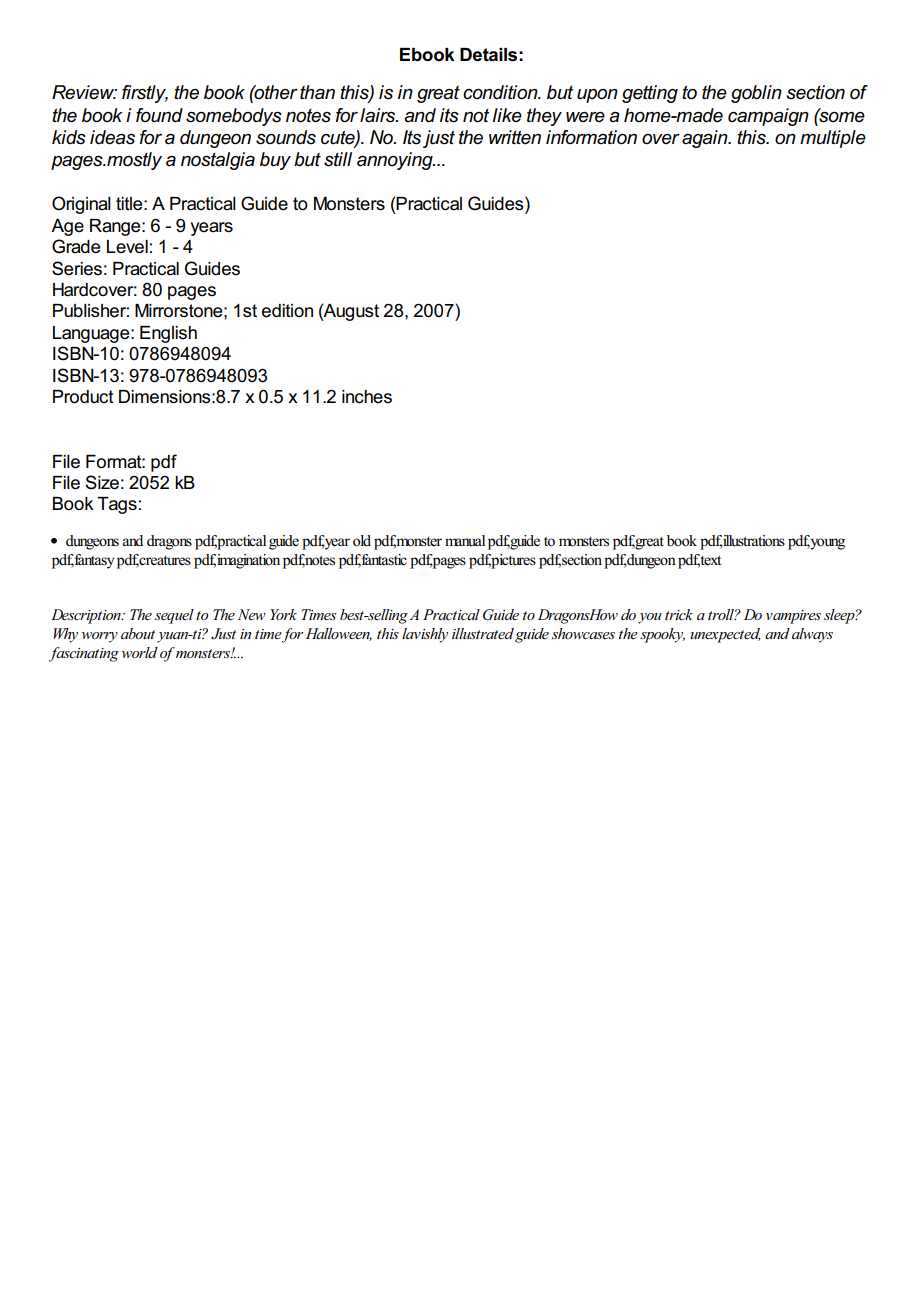 This image has height=1308, width=924. Describe the element at coordinates (679, 614) in the image. I see `trick` at that location.
